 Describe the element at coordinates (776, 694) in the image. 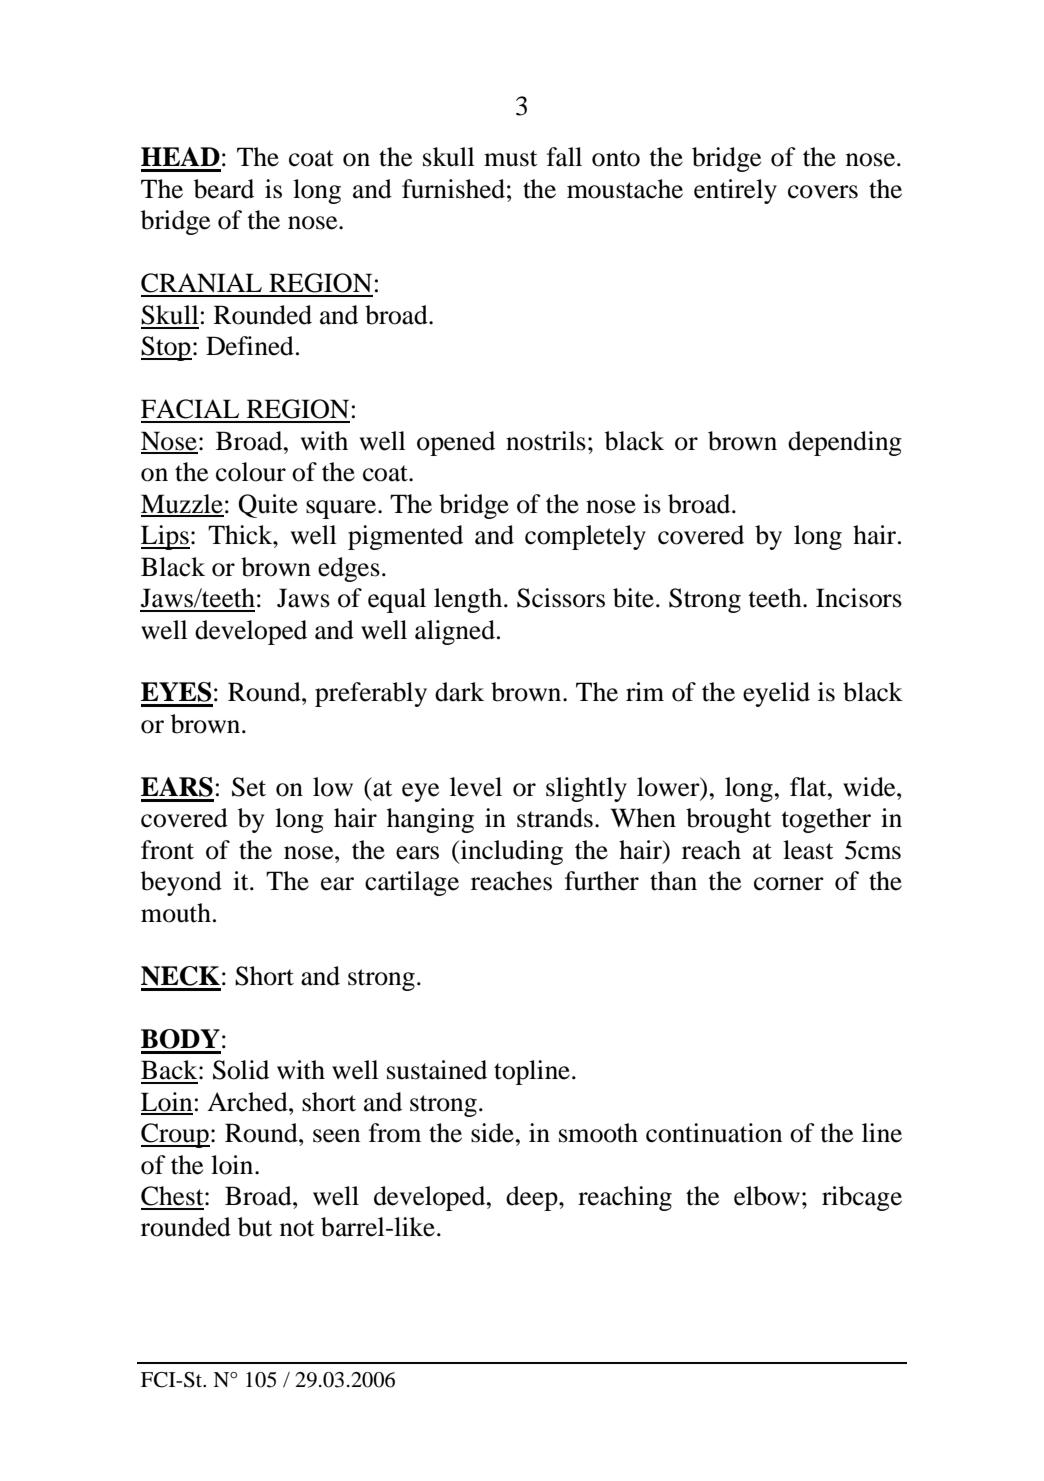

I see `eyelid` at that location.
